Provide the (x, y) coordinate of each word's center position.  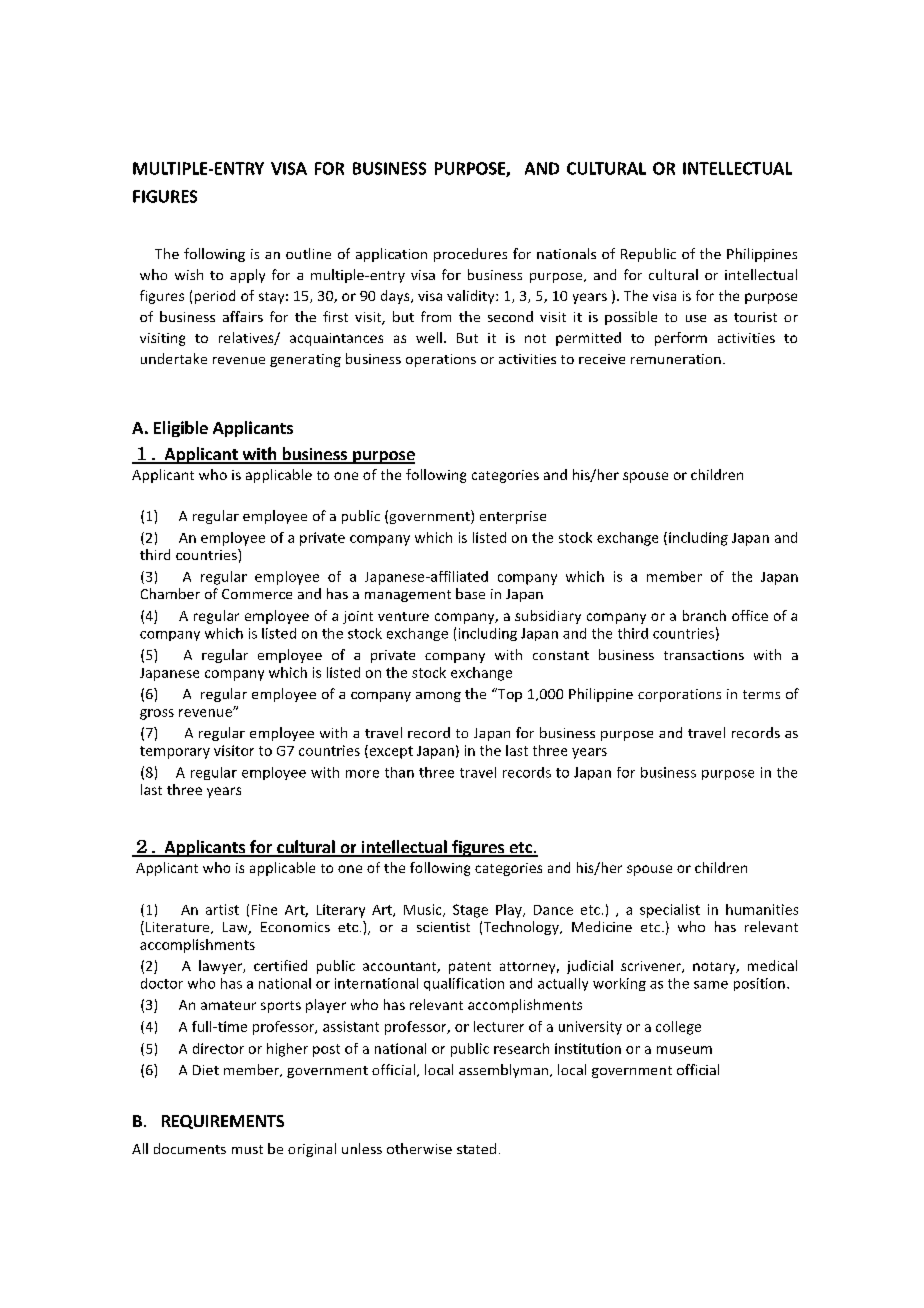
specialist (670, 911)
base (470, 593)
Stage (470, 911)
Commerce (257, 594)
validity (472, 297)
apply (247, 276)
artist (222, 909)
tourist (755, 317)
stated (476, 1148)
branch (704, 615)
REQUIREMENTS (223, 1122)
